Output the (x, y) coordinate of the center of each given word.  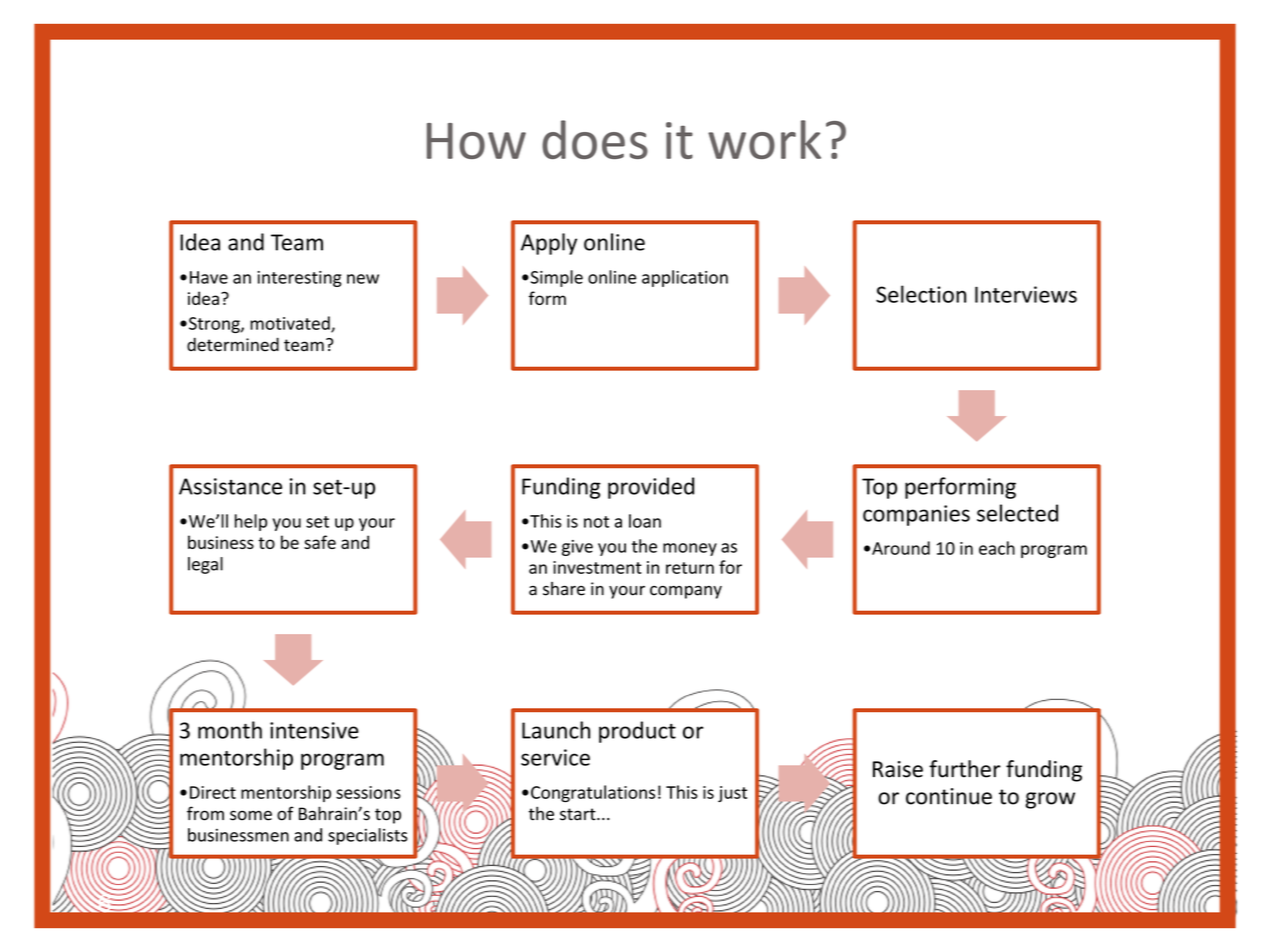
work (764, 139)
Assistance (230, 486)
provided (651, 488)
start (579, 814)
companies (916, 515)
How (476, 141)
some (251, 815)
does (595, 139)
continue (949, 796)
